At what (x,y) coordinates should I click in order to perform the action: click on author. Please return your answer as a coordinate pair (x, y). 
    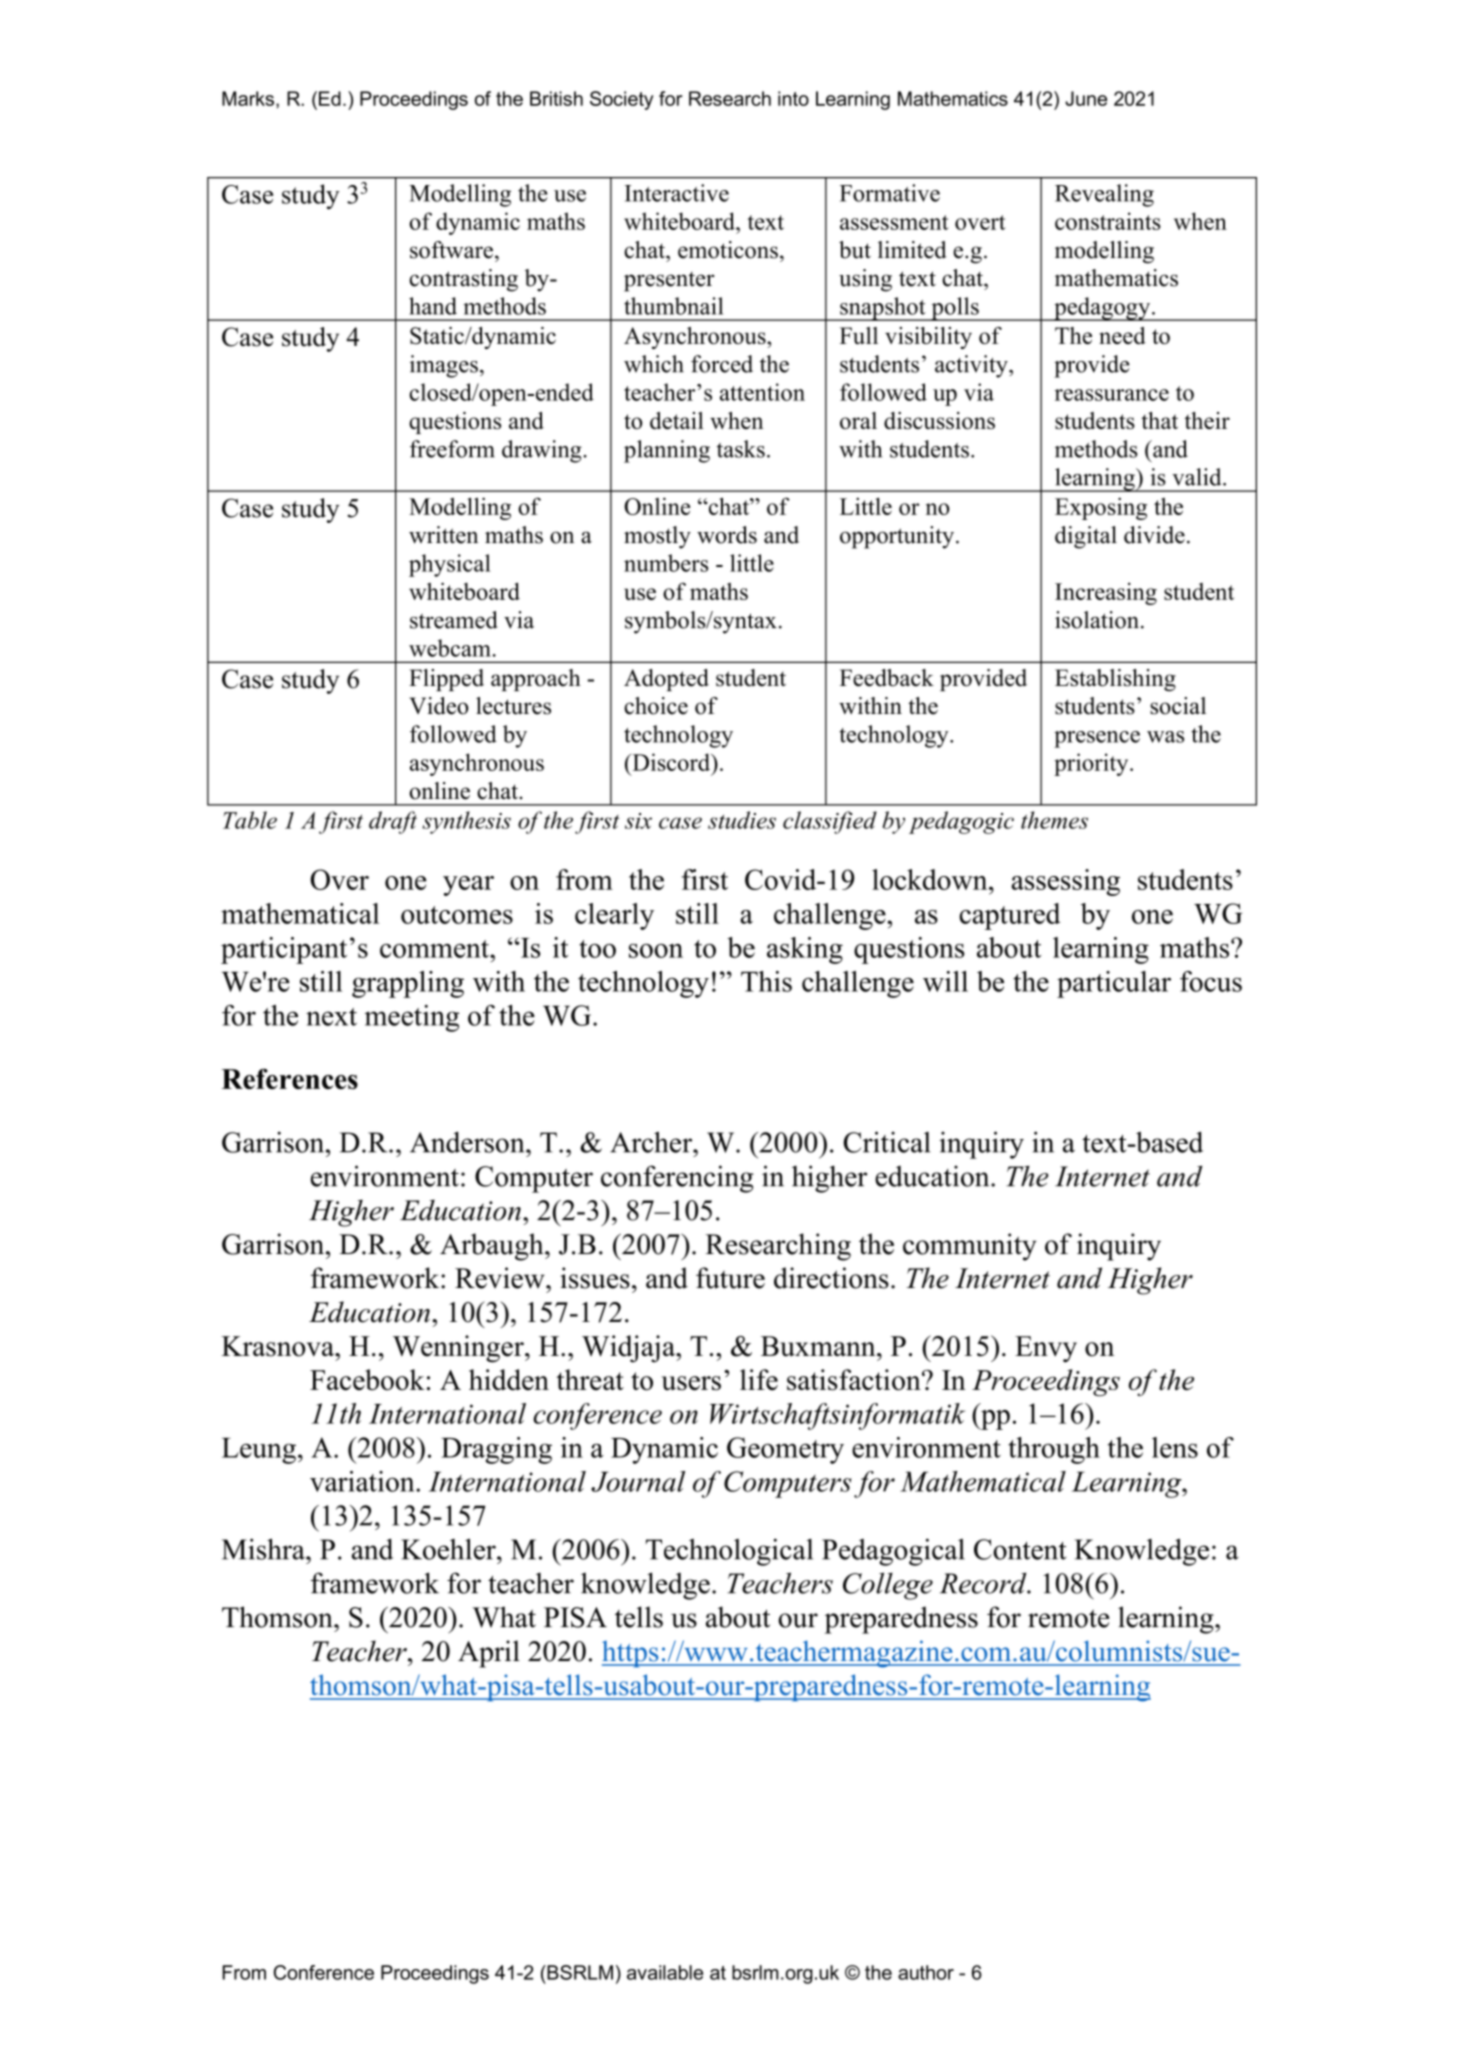
    Looking at the image, I should click on (926, 1972).
